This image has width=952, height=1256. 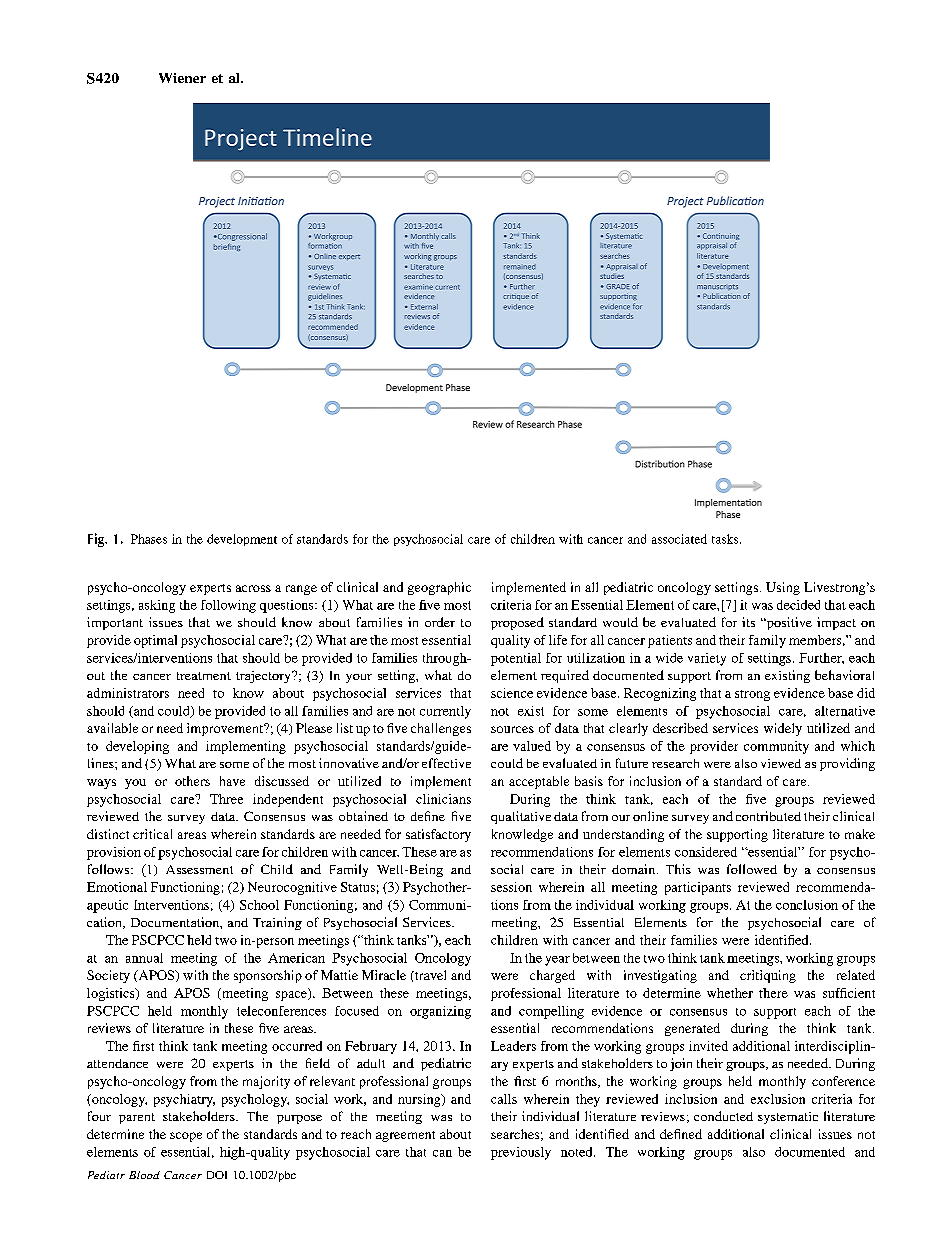 I want to click on optimal, so click(x=155, y=641).
